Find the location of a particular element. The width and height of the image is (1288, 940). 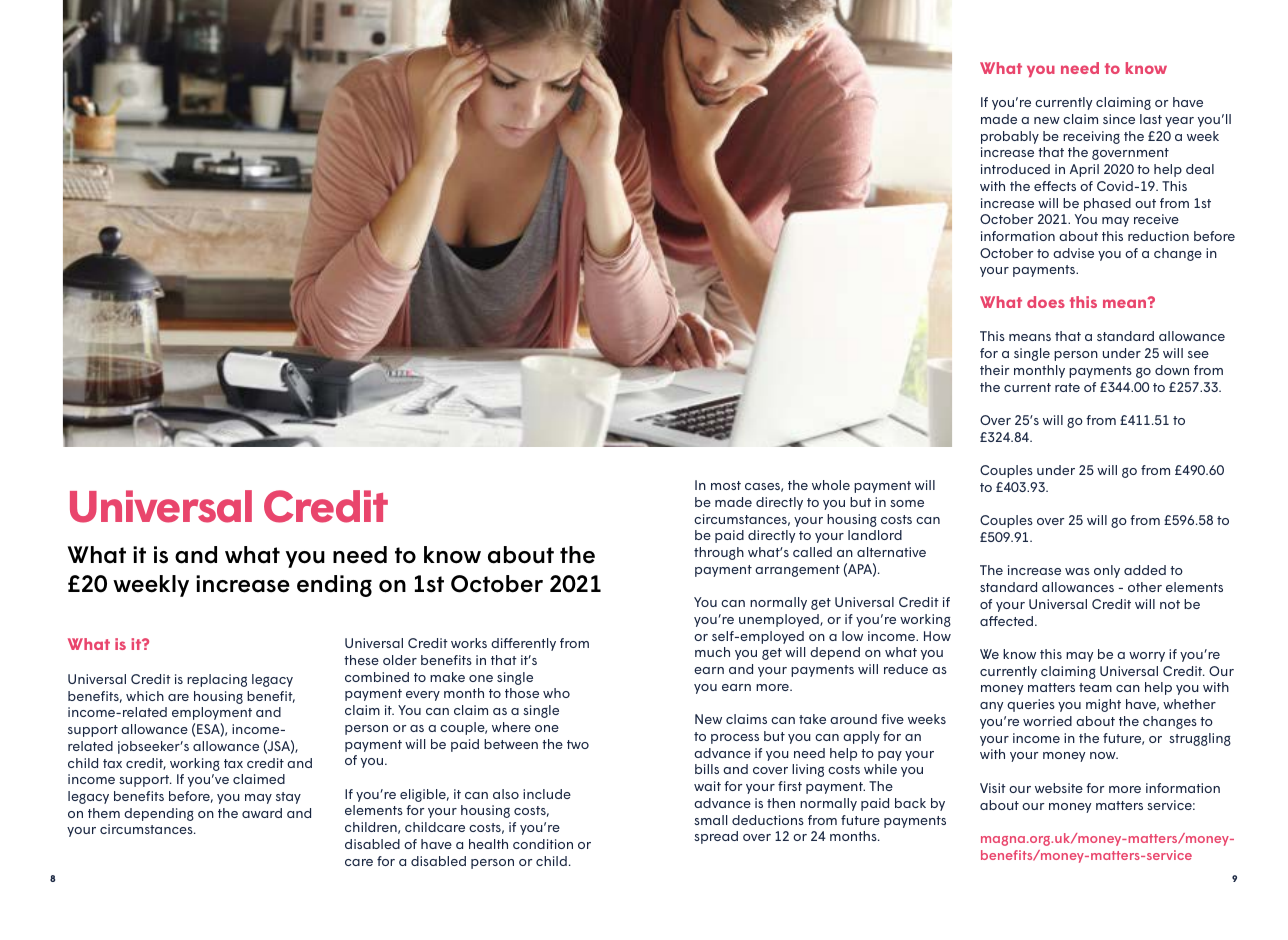

some is located at coordinates (907, 503).
